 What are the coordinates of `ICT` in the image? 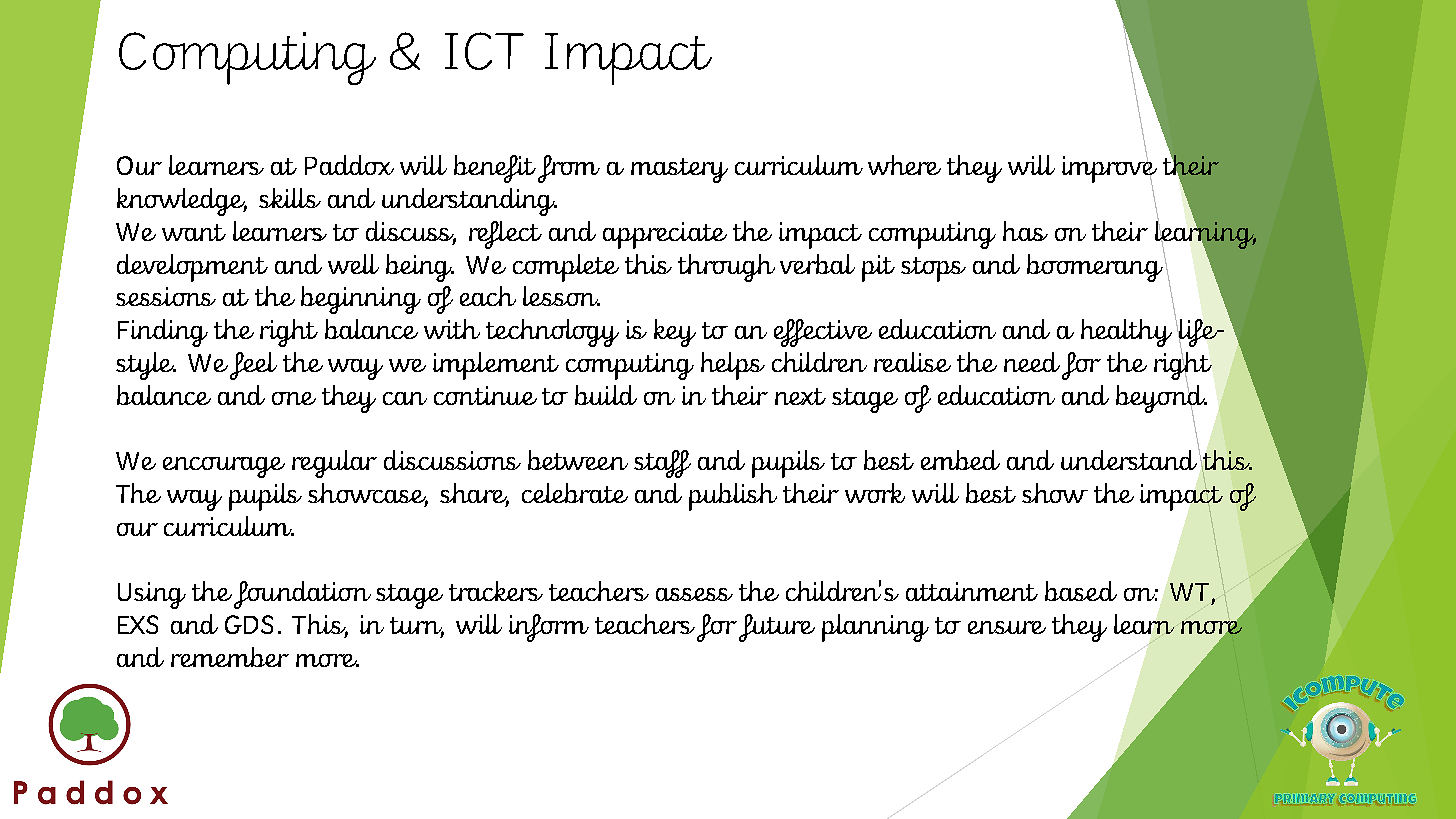 It's located at (484, 51).
